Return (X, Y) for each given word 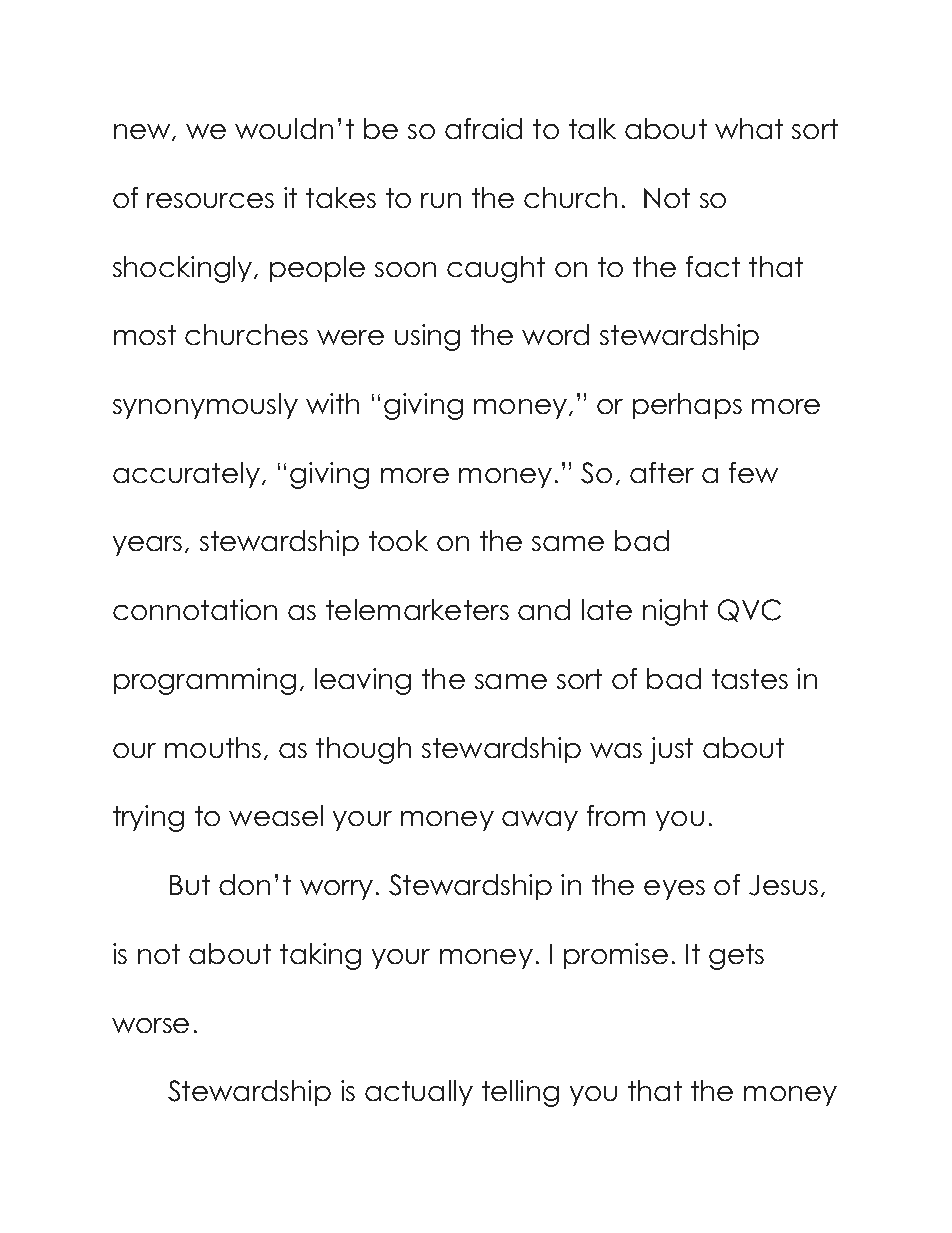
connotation (195, 609)
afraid (483, 128)
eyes (674, 890)
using (427, 337)
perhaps (687, 406)
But (190, 885)
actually (419, 1093)
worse (150, 1025)
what (749, 128)
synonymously (205, 406)
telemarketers (417, 609)
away (540, 821)
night (675, 612)
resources (210, 200)
